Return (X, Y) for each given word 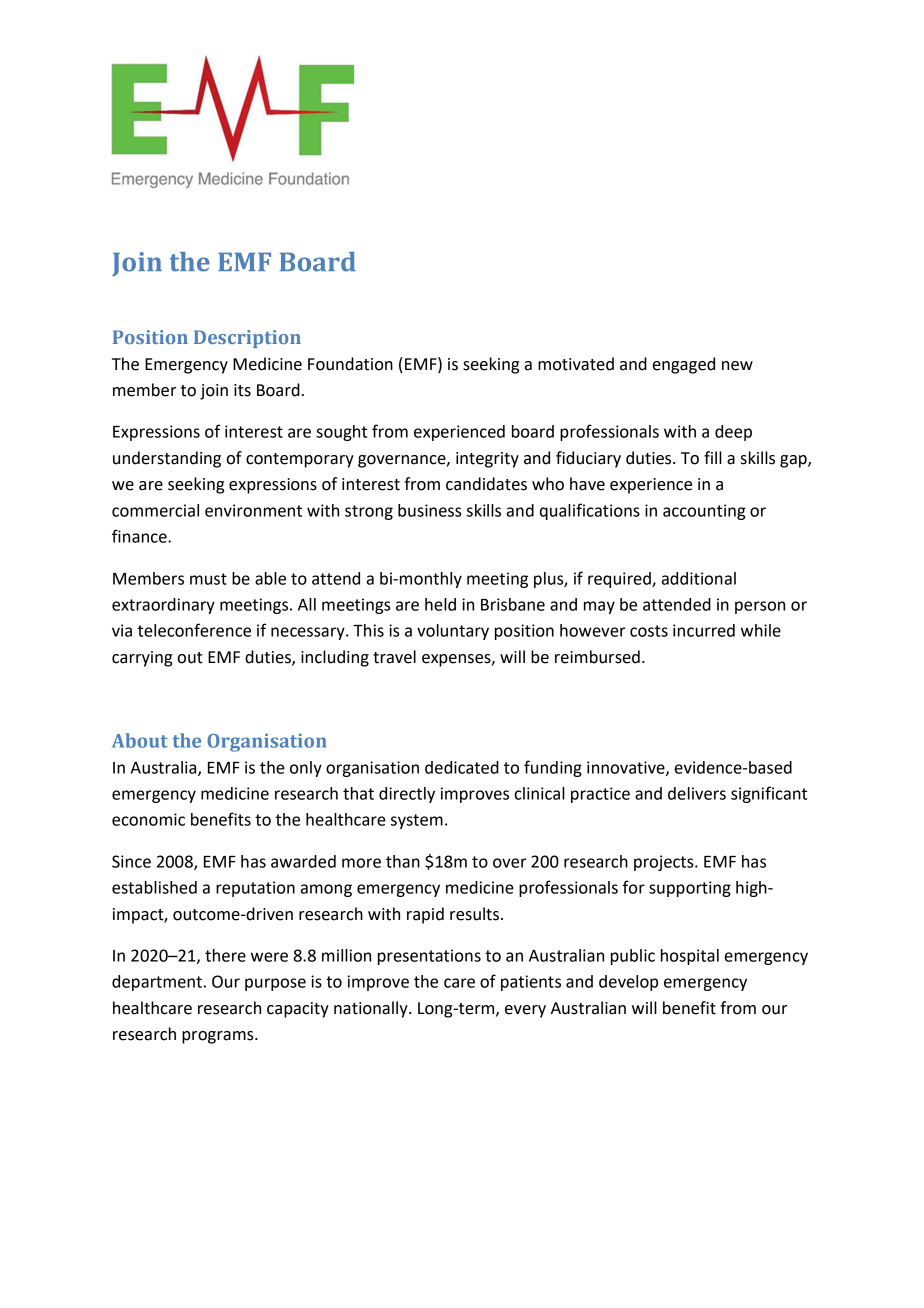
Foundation (350, 364)
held (440, 604)
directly (407, 795)
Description (247, 339)
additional (699, 578)
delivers (697, 793)
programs (219, 1037)
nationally (372, 1009)
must (208, 579)
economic (148, 819)
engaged (684, 365)
